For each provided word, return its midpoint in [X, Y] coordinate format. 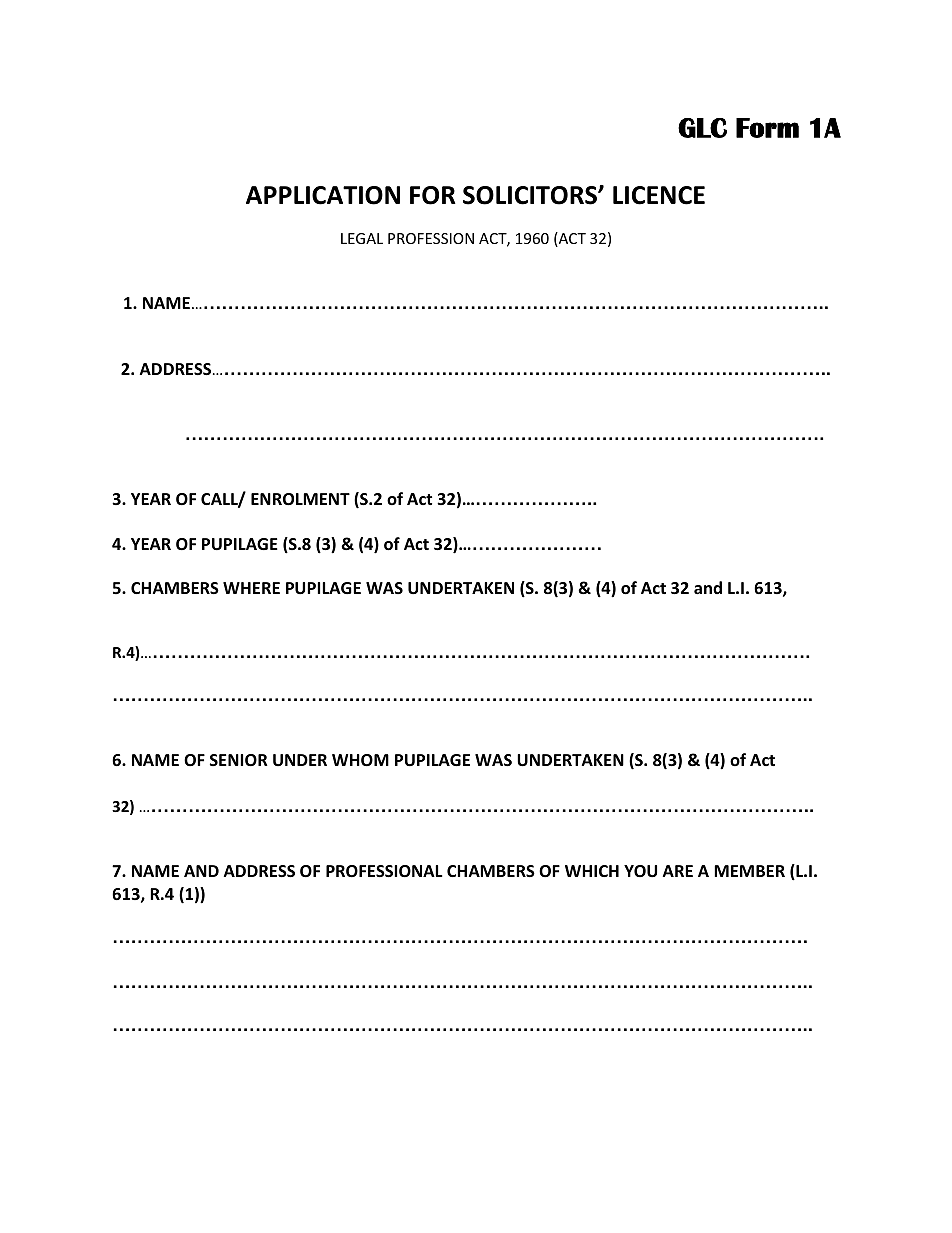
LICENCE [659, 195]
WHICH [592, 871]
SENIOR [239, 760]
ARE [678, 871]
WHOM [360, 760]
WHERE [251, 588]
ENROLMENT [300, 499]
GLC [702, 128]
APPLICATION [323, 195]
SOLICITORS [531, 195]
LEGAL [362, 238]
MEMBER [749, 871]
